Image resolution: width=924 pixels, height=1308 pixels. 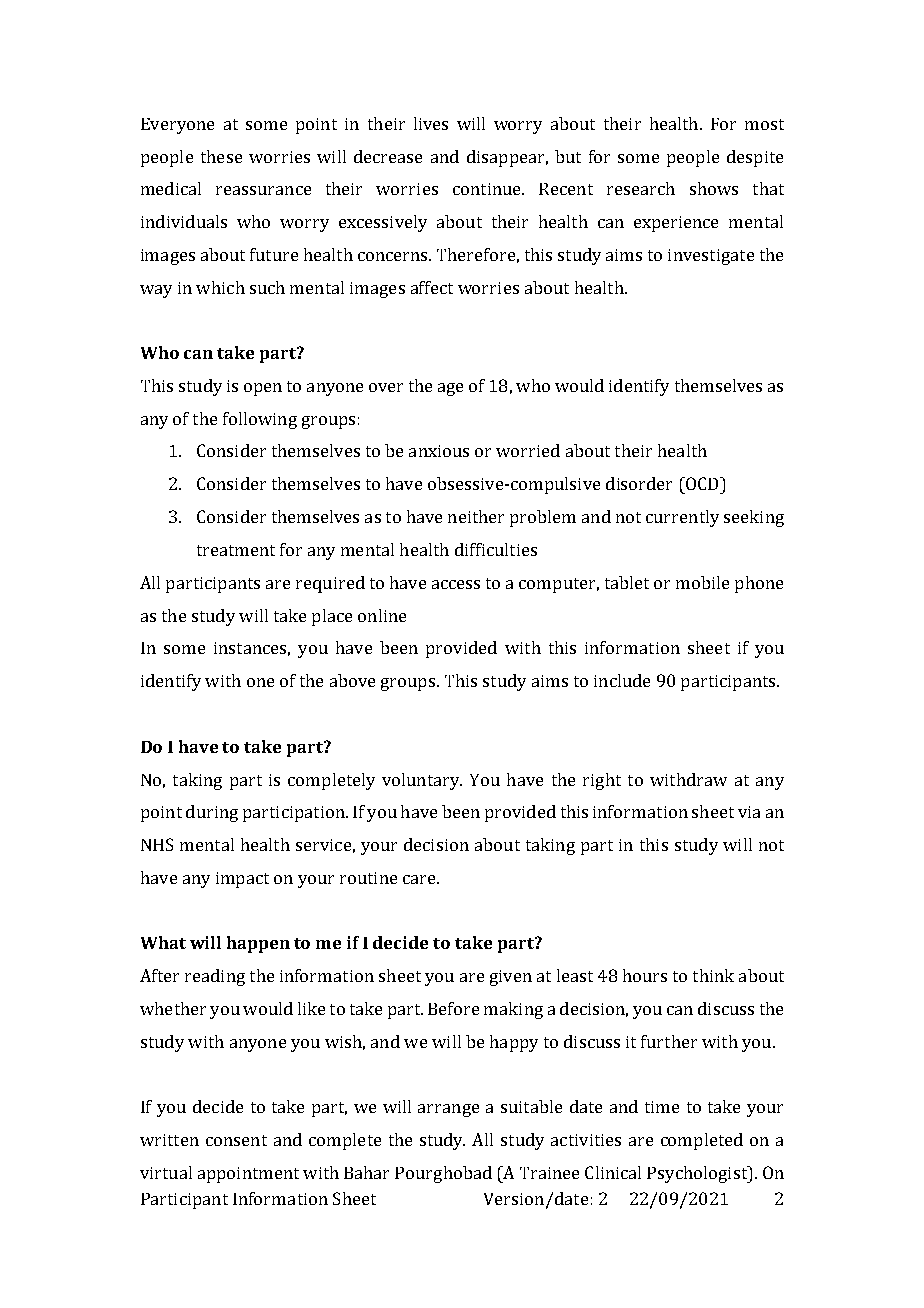 What do you see at coordinates (713, 975) in the screenshot?
I see `think` at bounding box center [713, 975].
